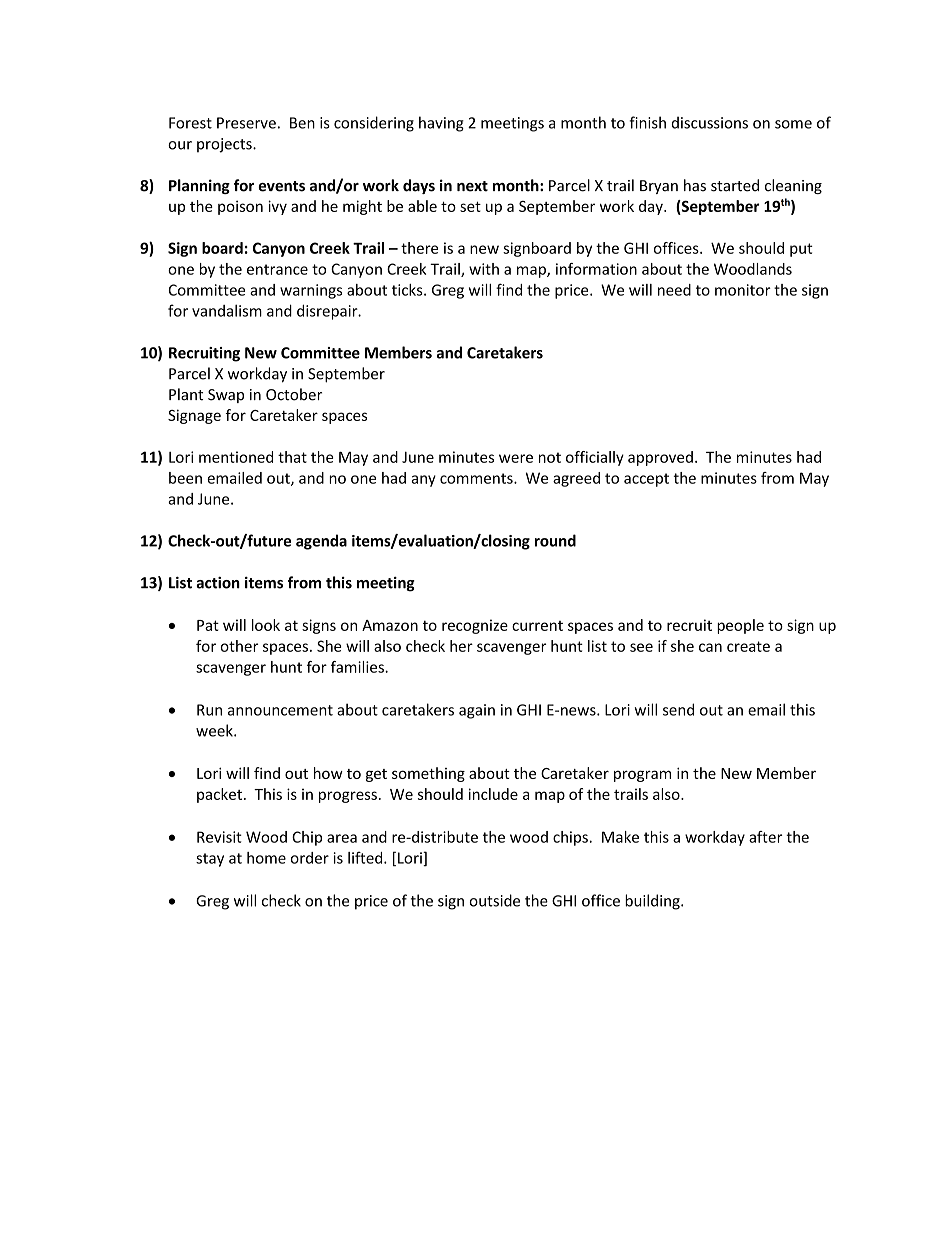 The image size is (952, 1233). I want to click on comments, so click(477, 478).
